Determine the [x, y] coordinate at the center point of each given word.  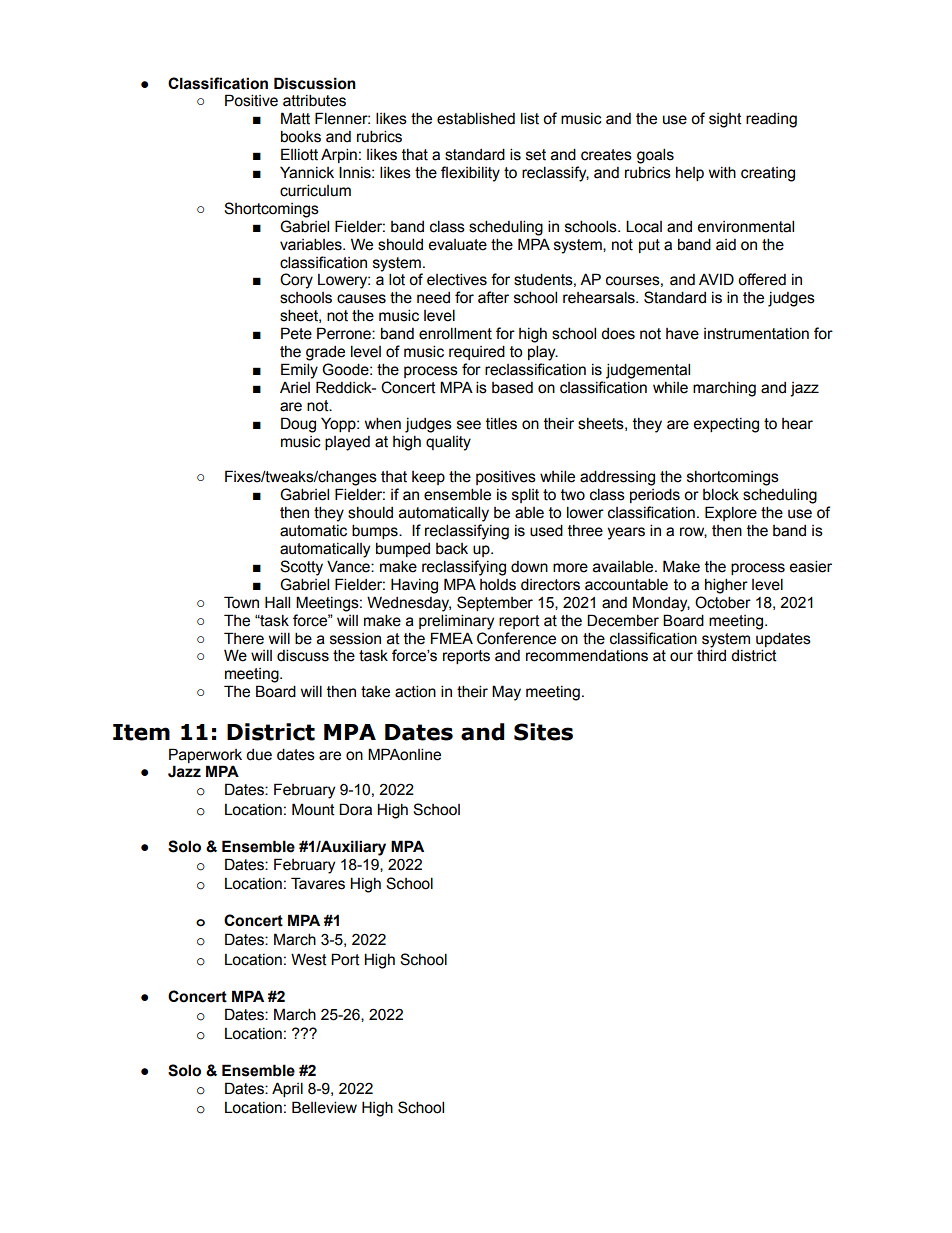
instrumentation [756, 334]
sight [725, 120]
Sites [543, 732]
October [723, 602]
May [506, 693]
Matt [295, 118]
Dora [355, 809]
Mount [313, 809]
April [287, 1089]
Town [241, 602]
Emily [299, 371]
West [309, 959]
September [495, 603]
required [477, 352]
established [476, 118]
